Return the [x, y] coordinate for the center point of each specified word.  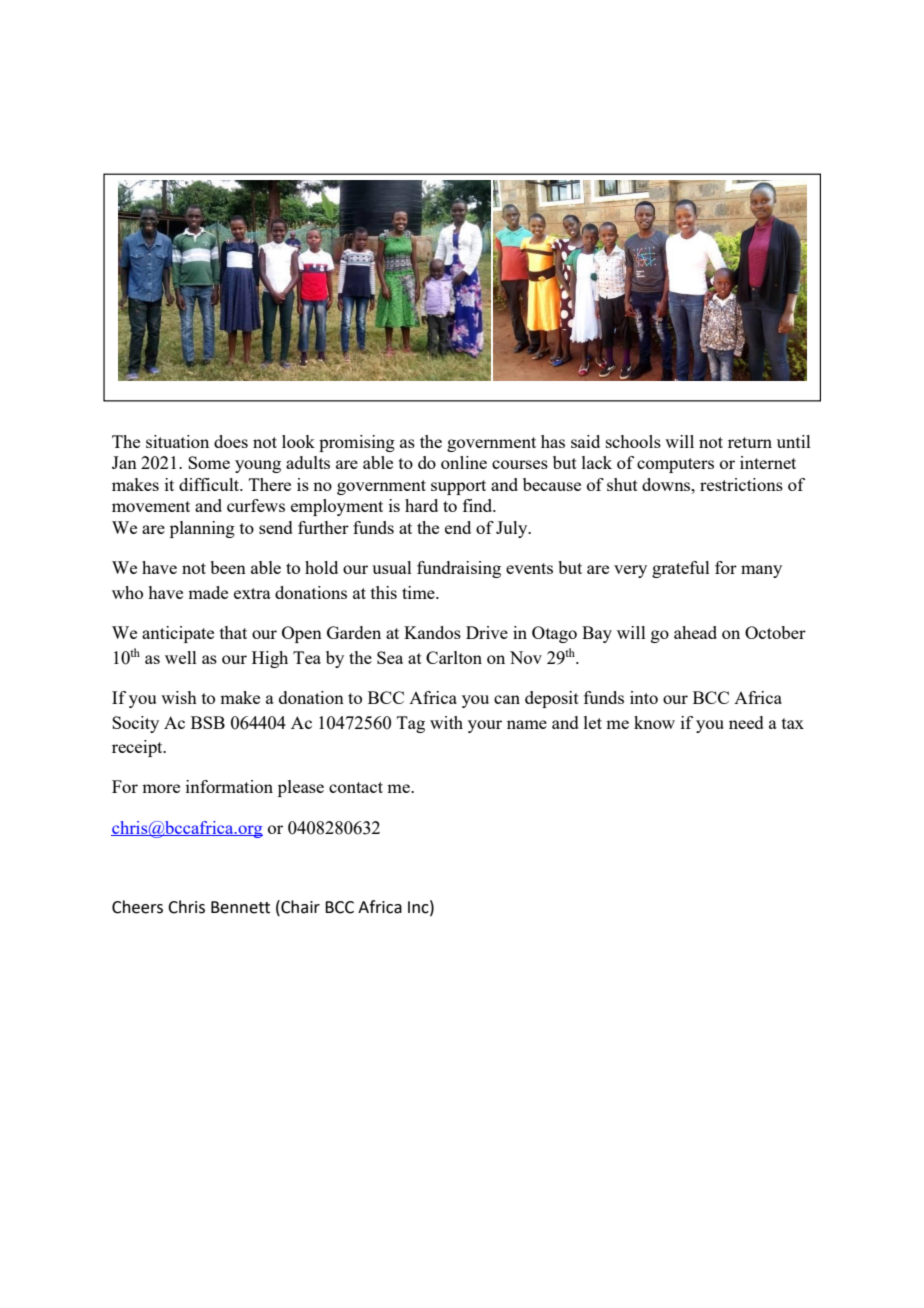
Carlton [454, 657]
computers [675, 465]
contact [356, 787]
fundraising [459, 569]
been [228, 567]
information [229, 786]
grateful [681, 569]
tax [793, 723]
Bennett [240, 907]
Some [209, 462]
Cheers [137, 907]
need [746, 722]
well [181, 657]
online [464, 462]
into [644, 697]
